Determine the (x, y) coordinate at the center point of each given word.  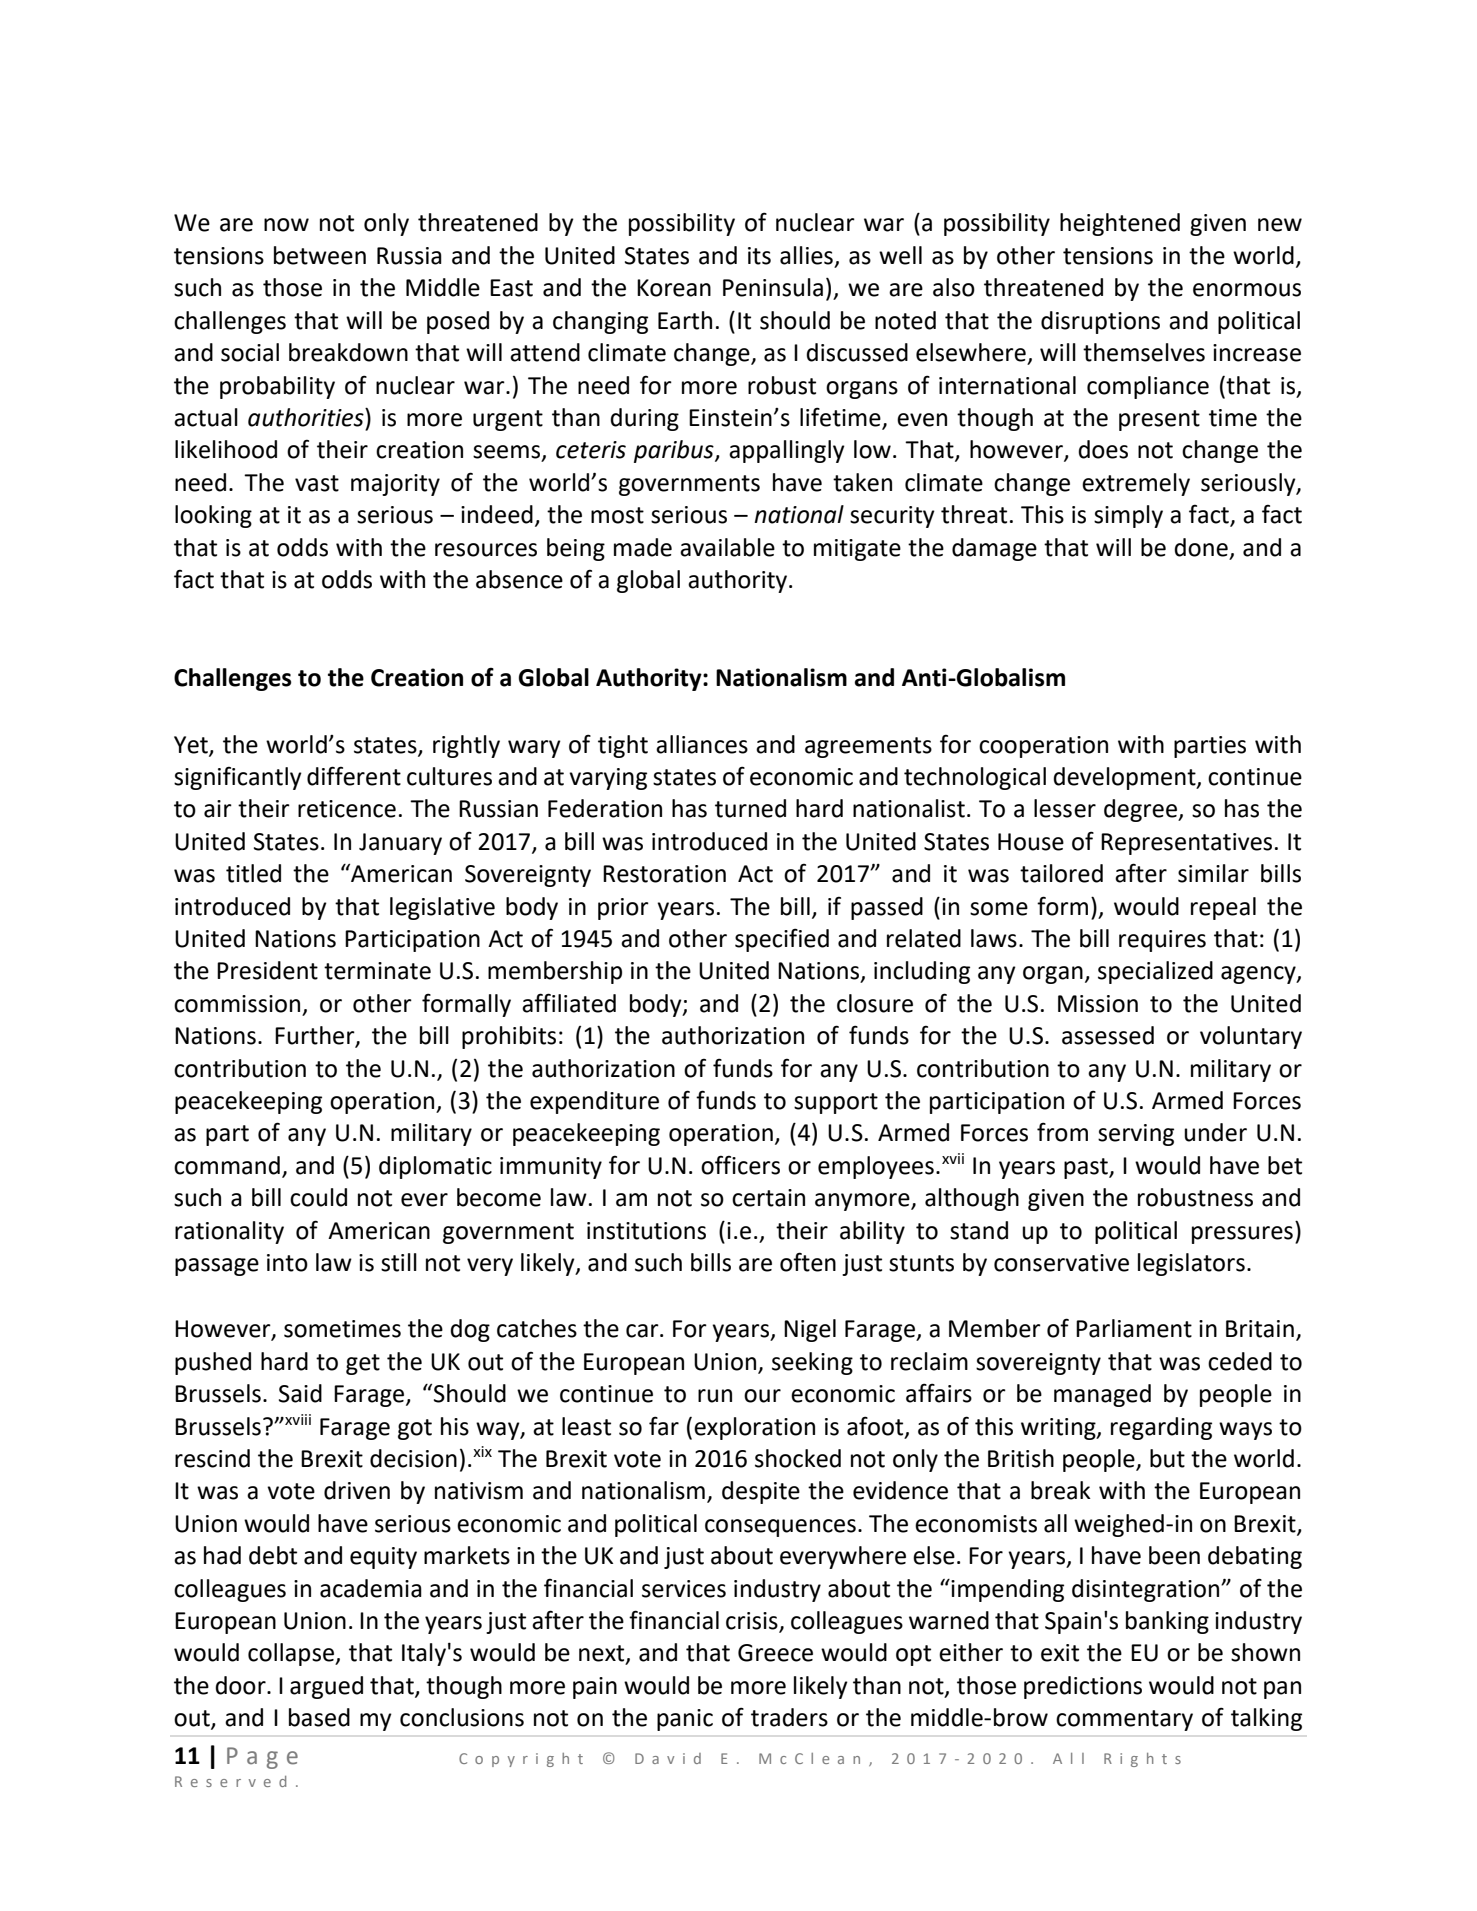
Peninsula (773, 287)
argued (326, 1687)
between (320, 255)
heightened (1120, 224)
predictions (1083, 1687)
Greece (775, 1653)
